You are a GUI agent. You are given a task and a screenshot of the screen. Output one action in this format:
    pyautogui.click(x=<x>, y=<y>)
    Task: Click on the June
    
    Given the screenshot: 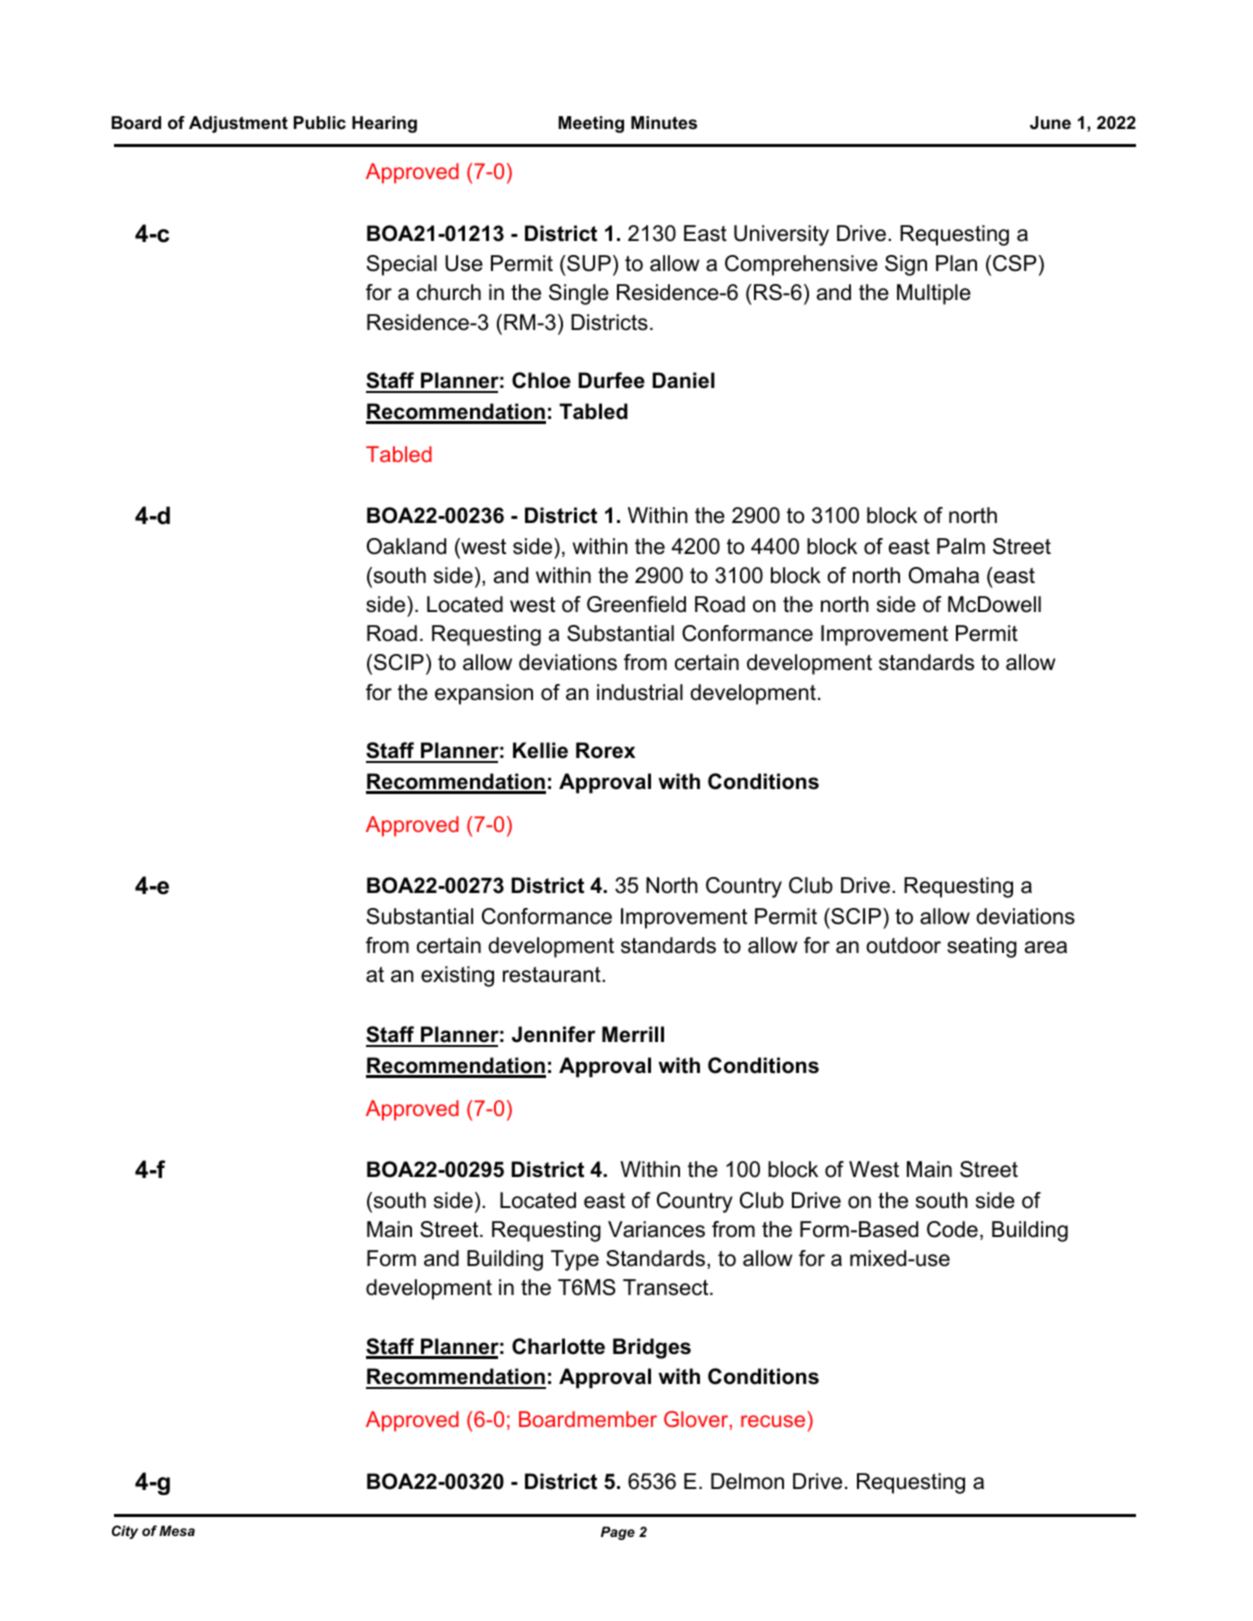 What is the action you would take?
    pyautogui.click(x=1050, y=123)
